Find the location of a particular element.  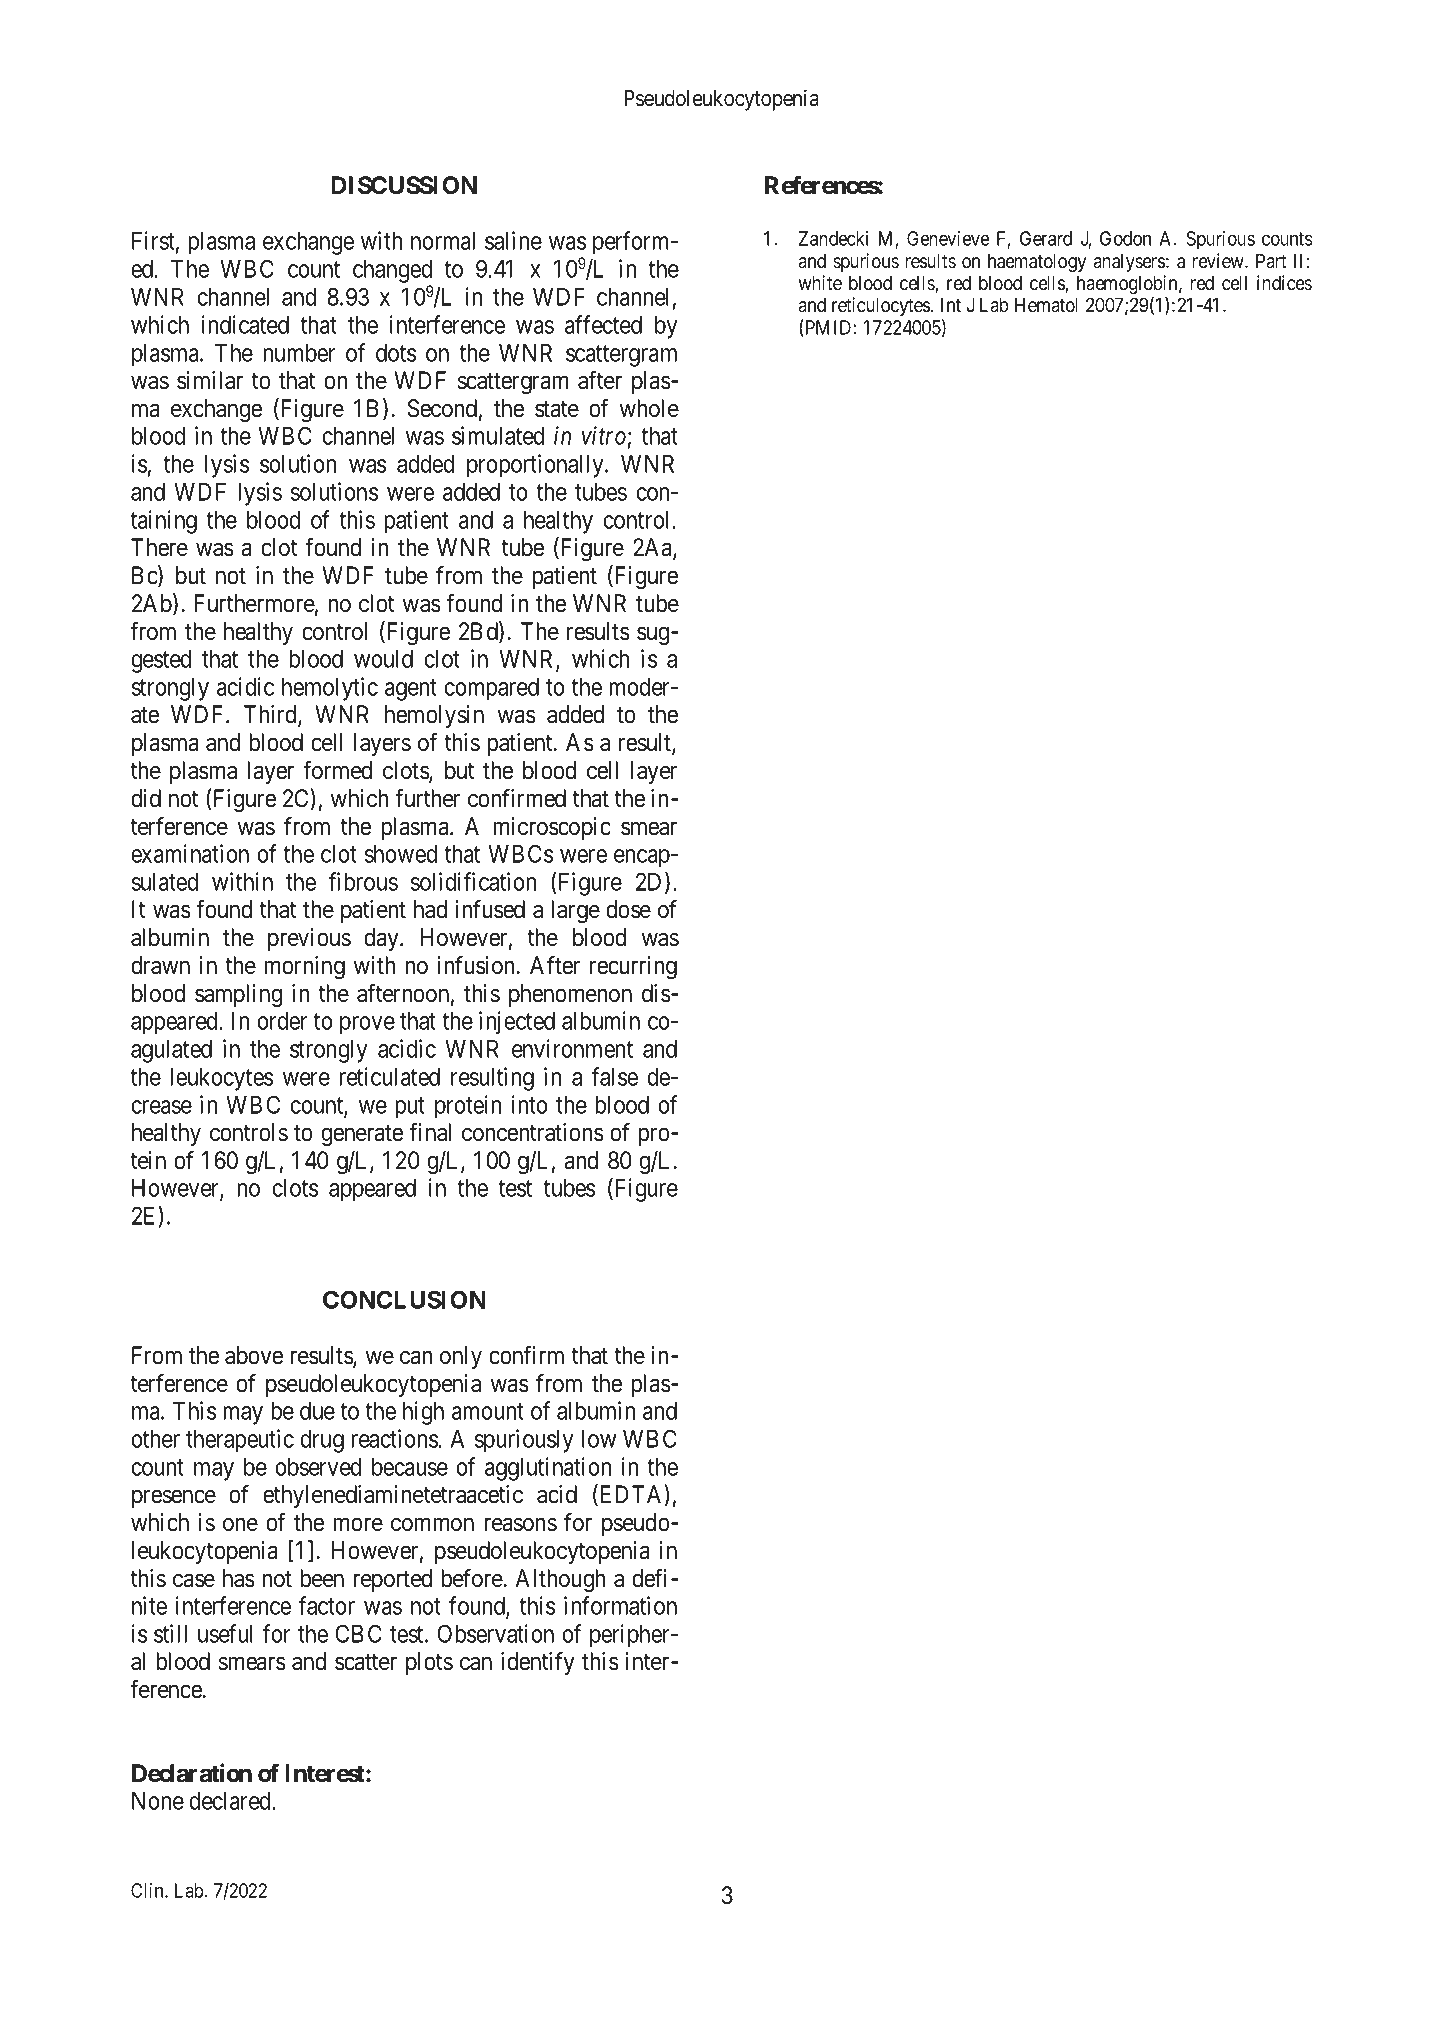

drug is located at coordinates (322, 1441).
